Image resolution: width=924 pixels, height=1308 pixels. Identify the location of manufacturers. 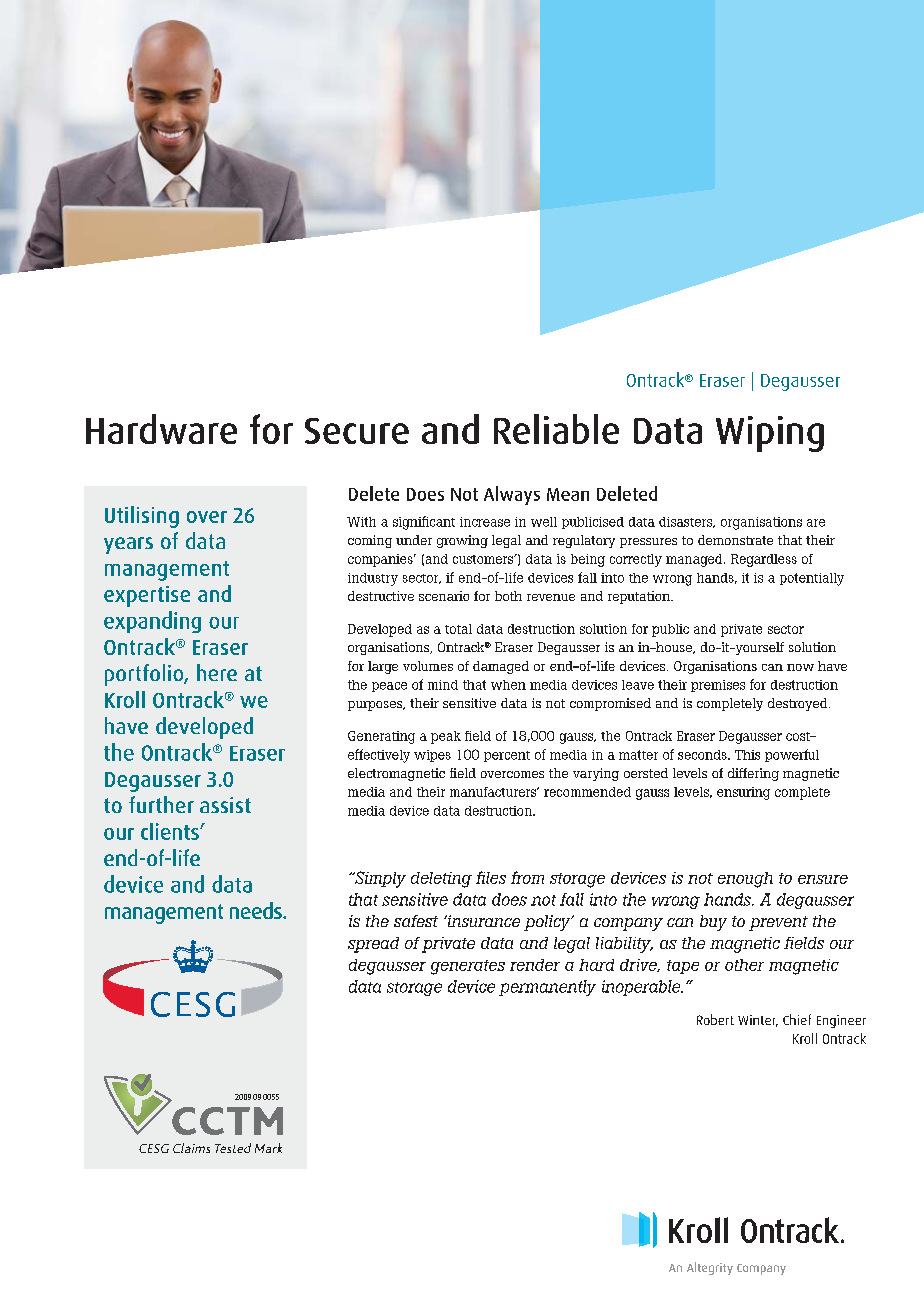
(494, 792).
